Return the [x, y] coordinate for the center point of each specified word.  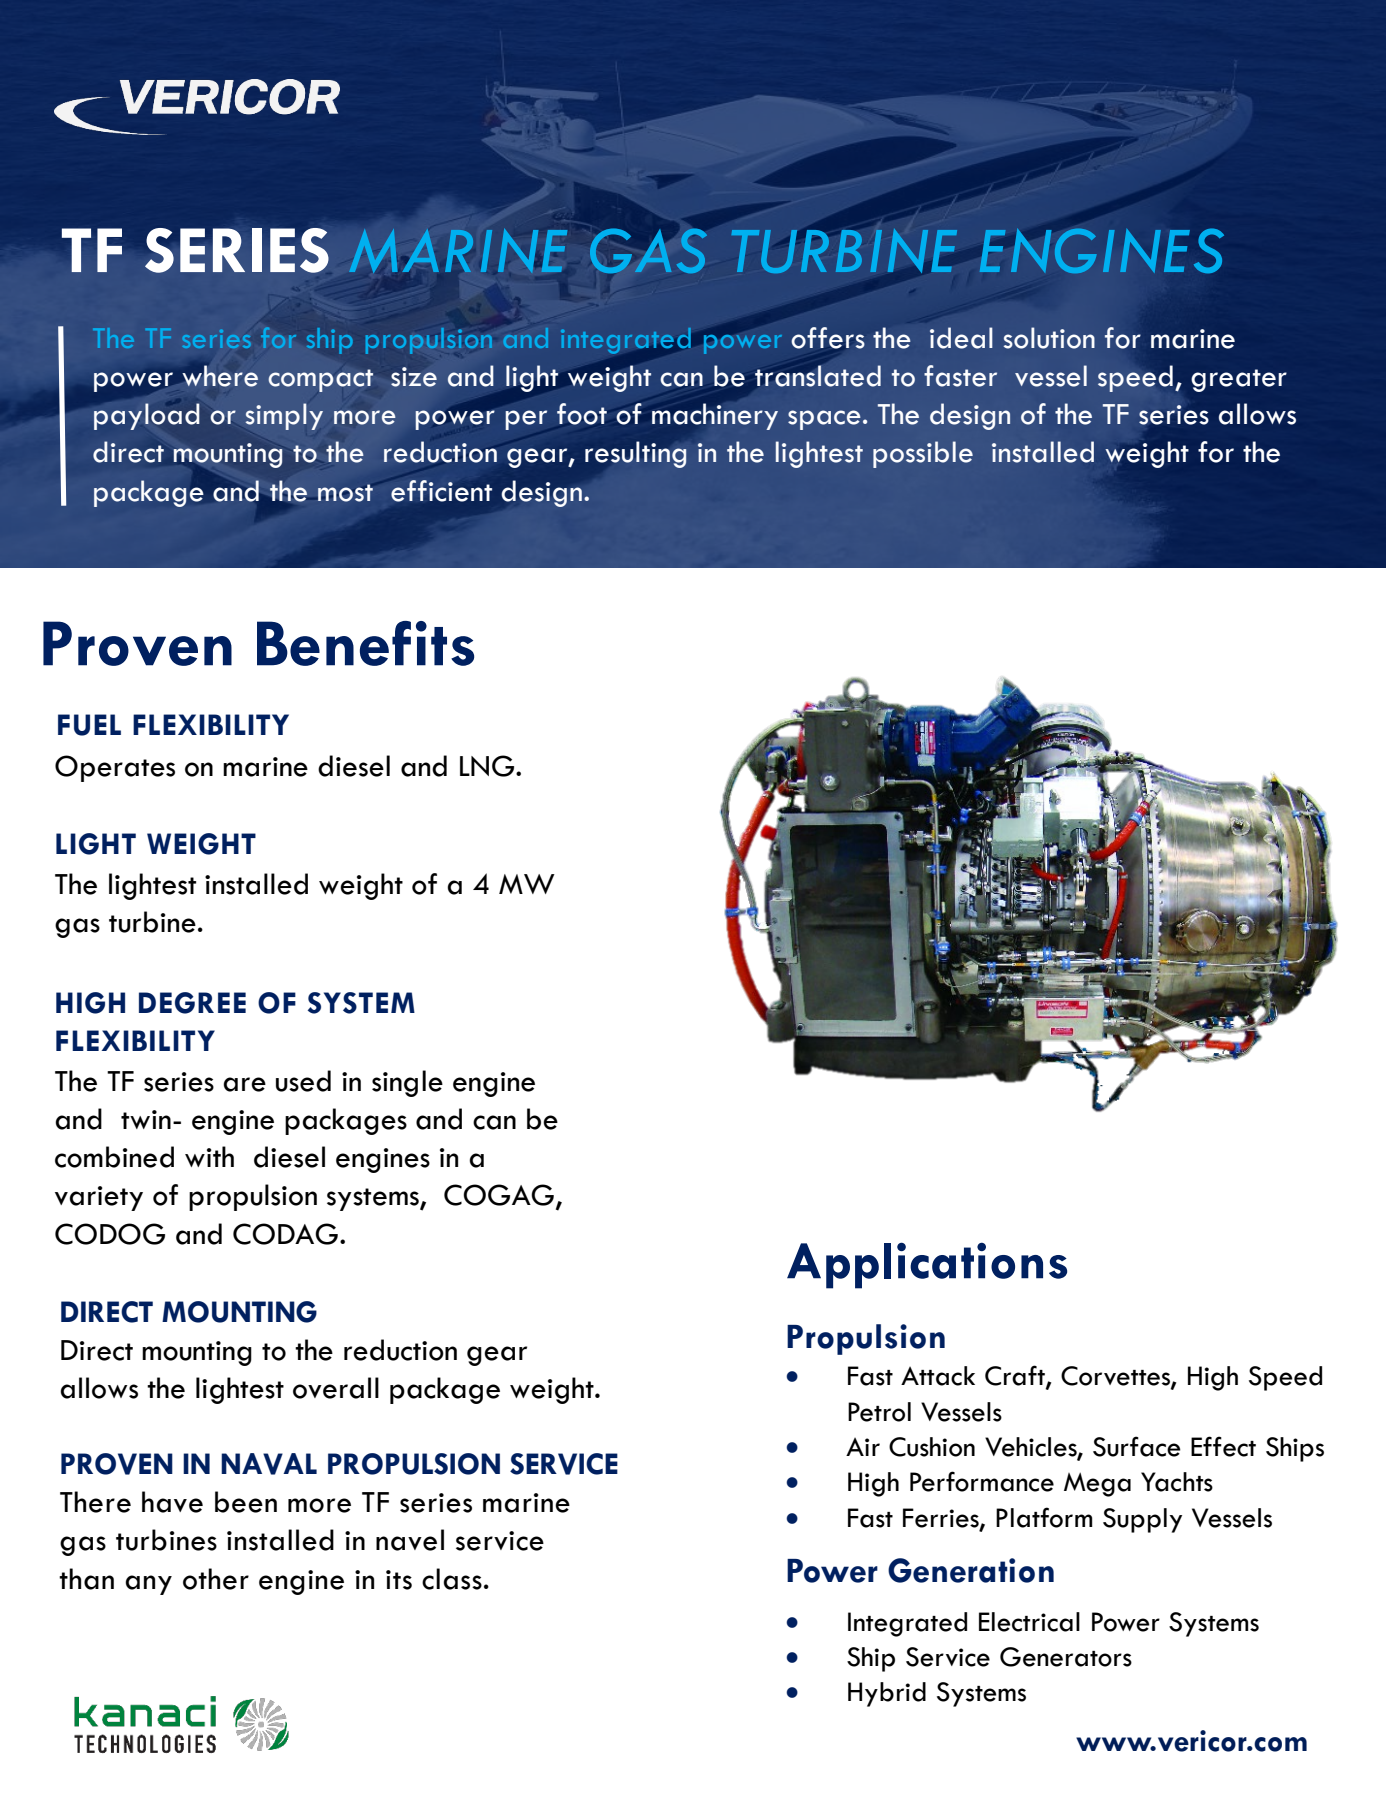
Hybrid [887, 1694]
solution [1049, 338]
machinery [715, 416]
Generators [1066, 1657]
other [216, 1579]
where [220, 376]
